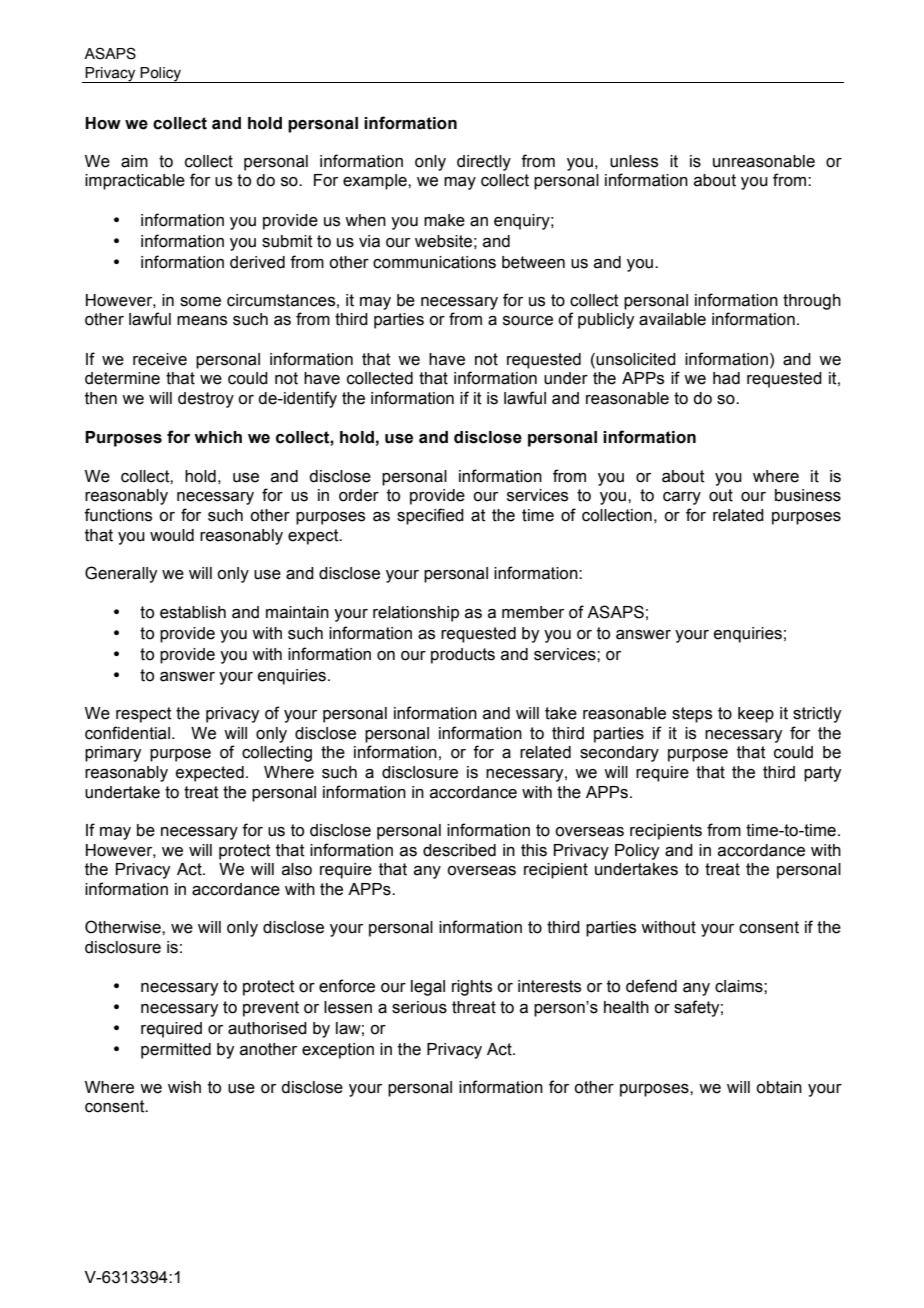 The image size is (924, 1308). What do you see at coordinates (176, 1051) in the page?
I see `permitted` at bounding box center [176, 1051].
